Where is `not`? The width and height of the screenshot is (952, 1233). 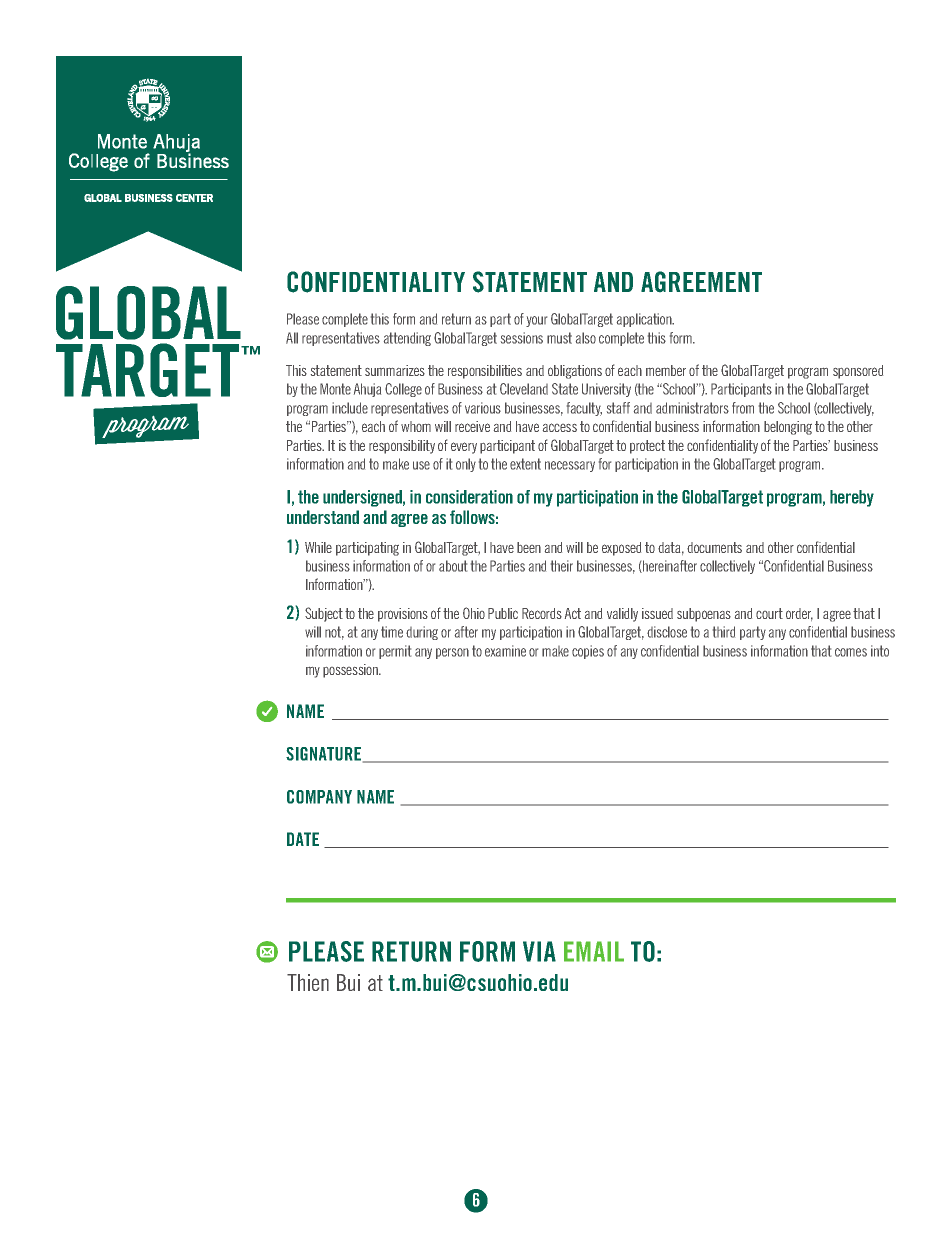
not is located at coordinates (334, 633).
